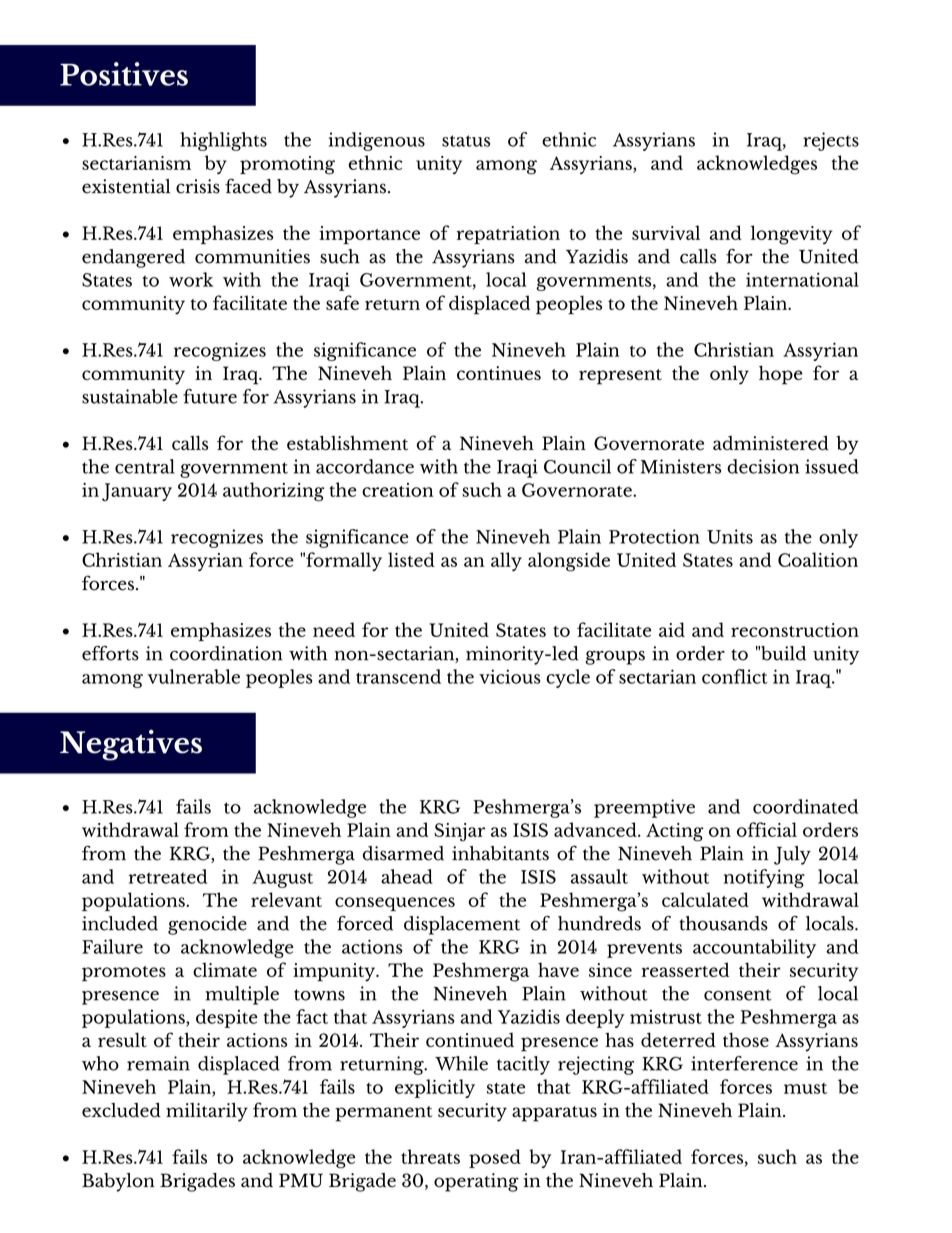 Image resolution: width=952 pixels, height=1233 pixels. I want to click on must, so click(805, 1088).
